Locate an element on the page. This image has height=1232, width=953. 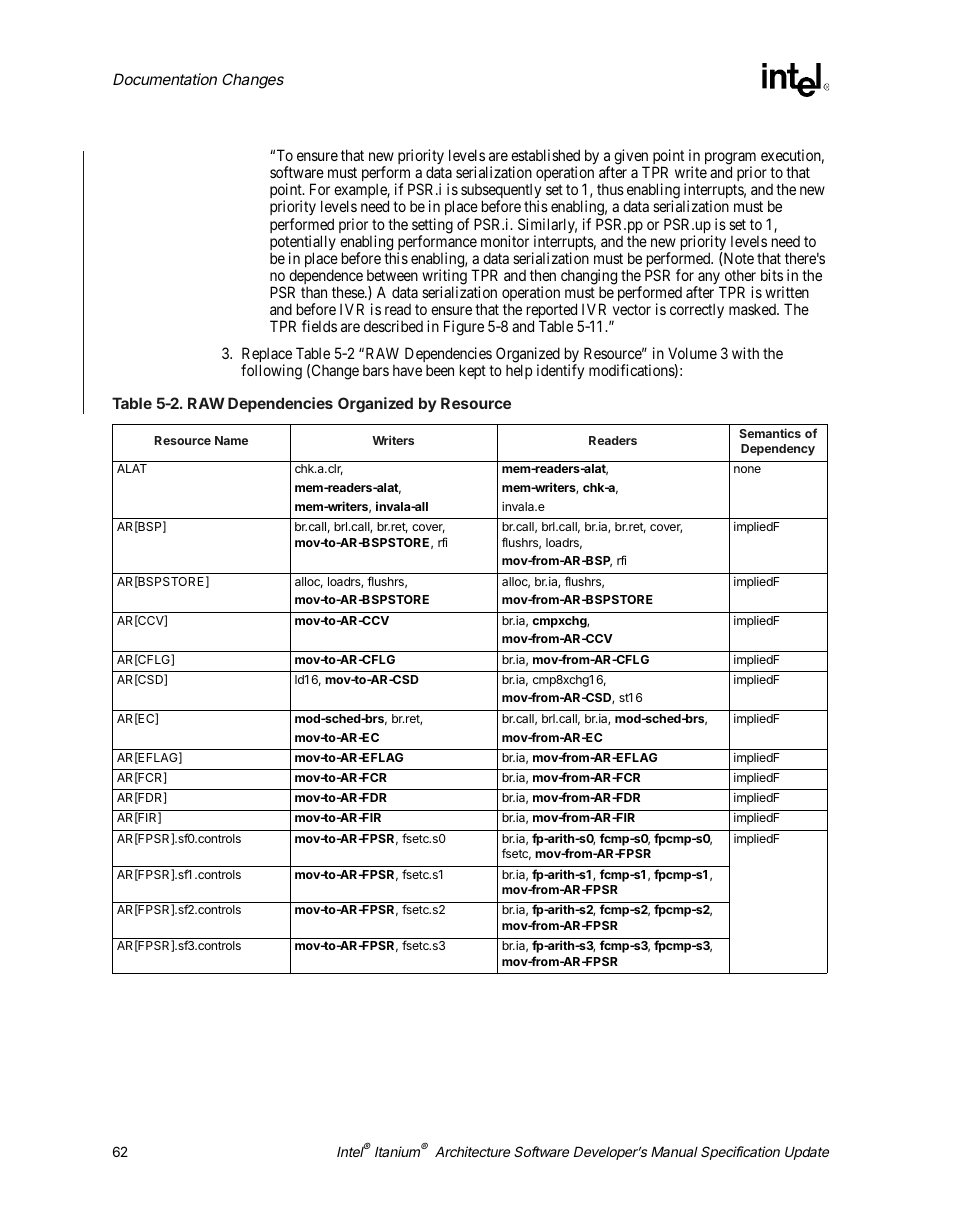
other is located at coordinates (740, 275).
